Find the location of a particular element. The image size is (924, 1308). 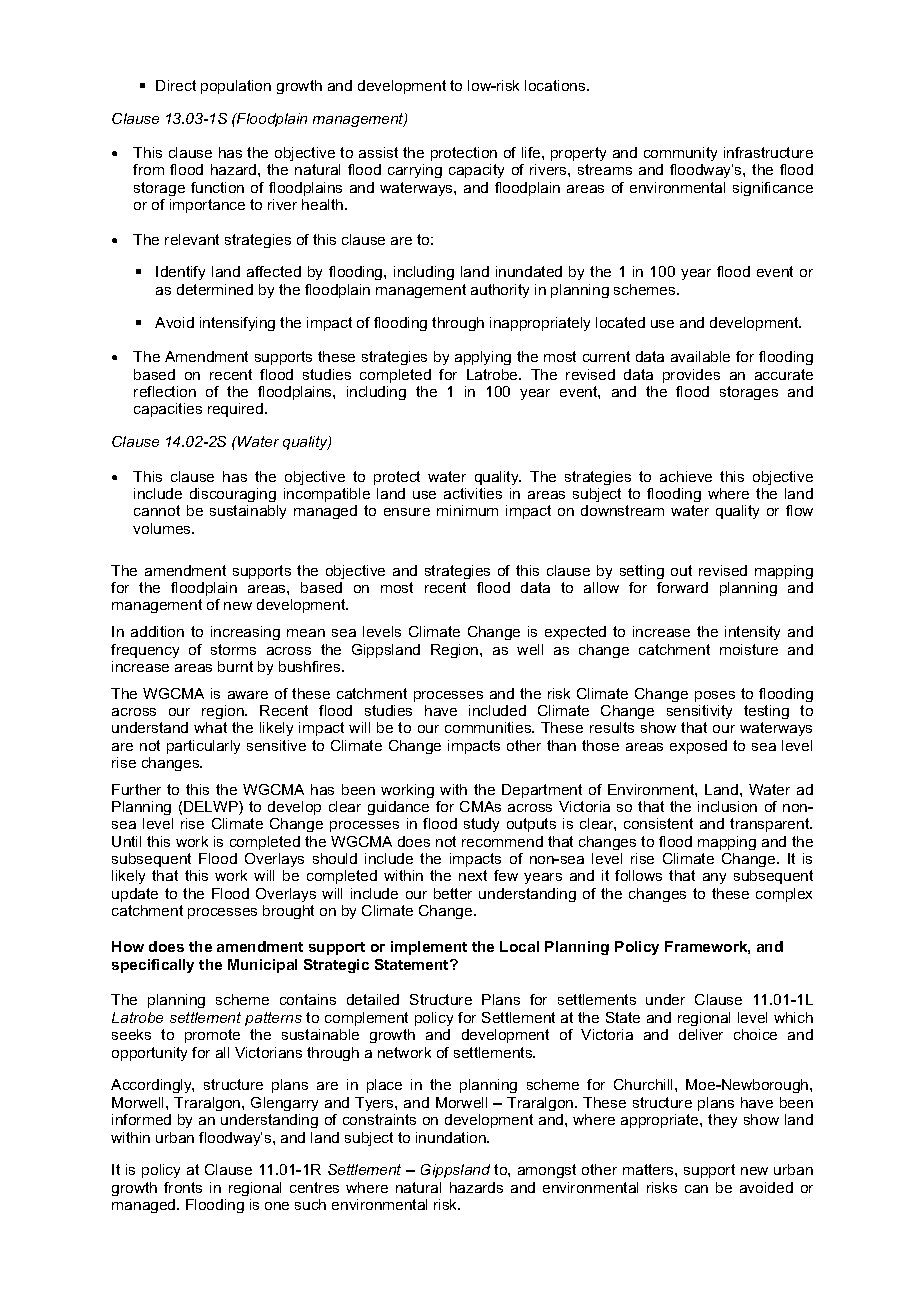

discouraging is located at coordinates (233, 495).
